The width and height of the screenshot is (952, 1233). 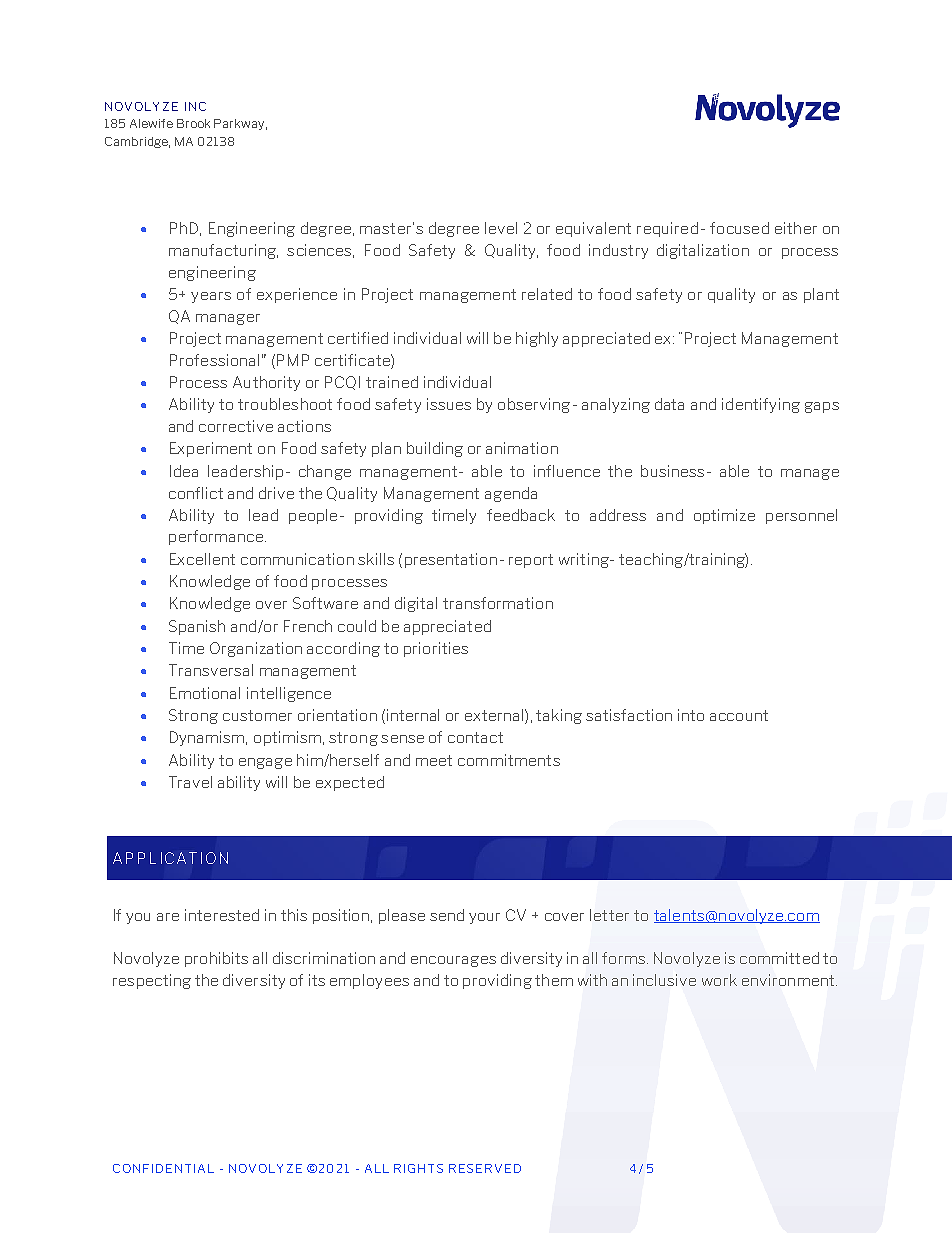 What do you see at coordinates (485, 1168) in the screenshot?
I see `RESERVED` at bounding box center [485, 1168].
